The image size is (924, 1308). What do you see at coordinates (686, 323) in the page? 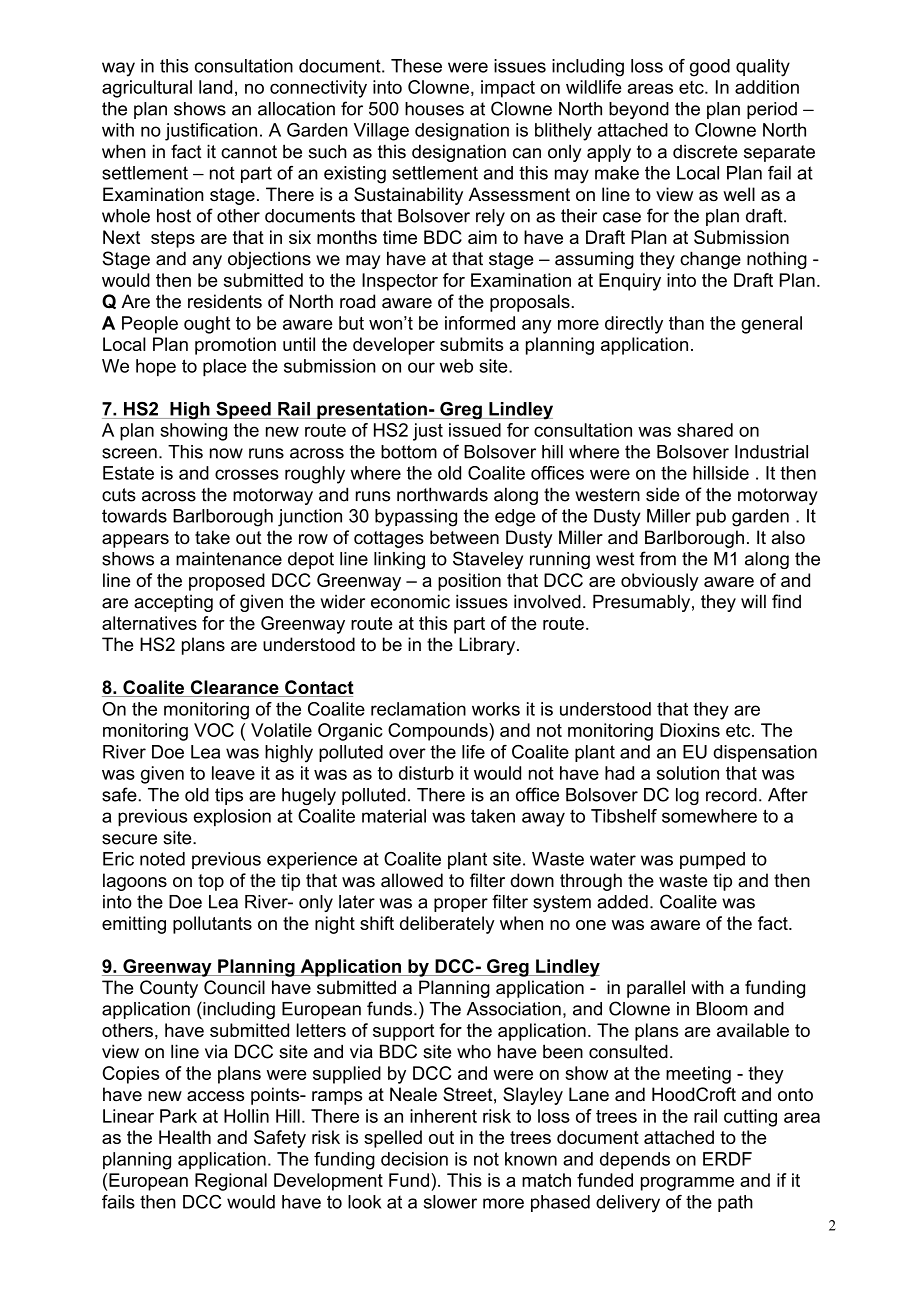
I see `than` at bounding box center [686, 323].
